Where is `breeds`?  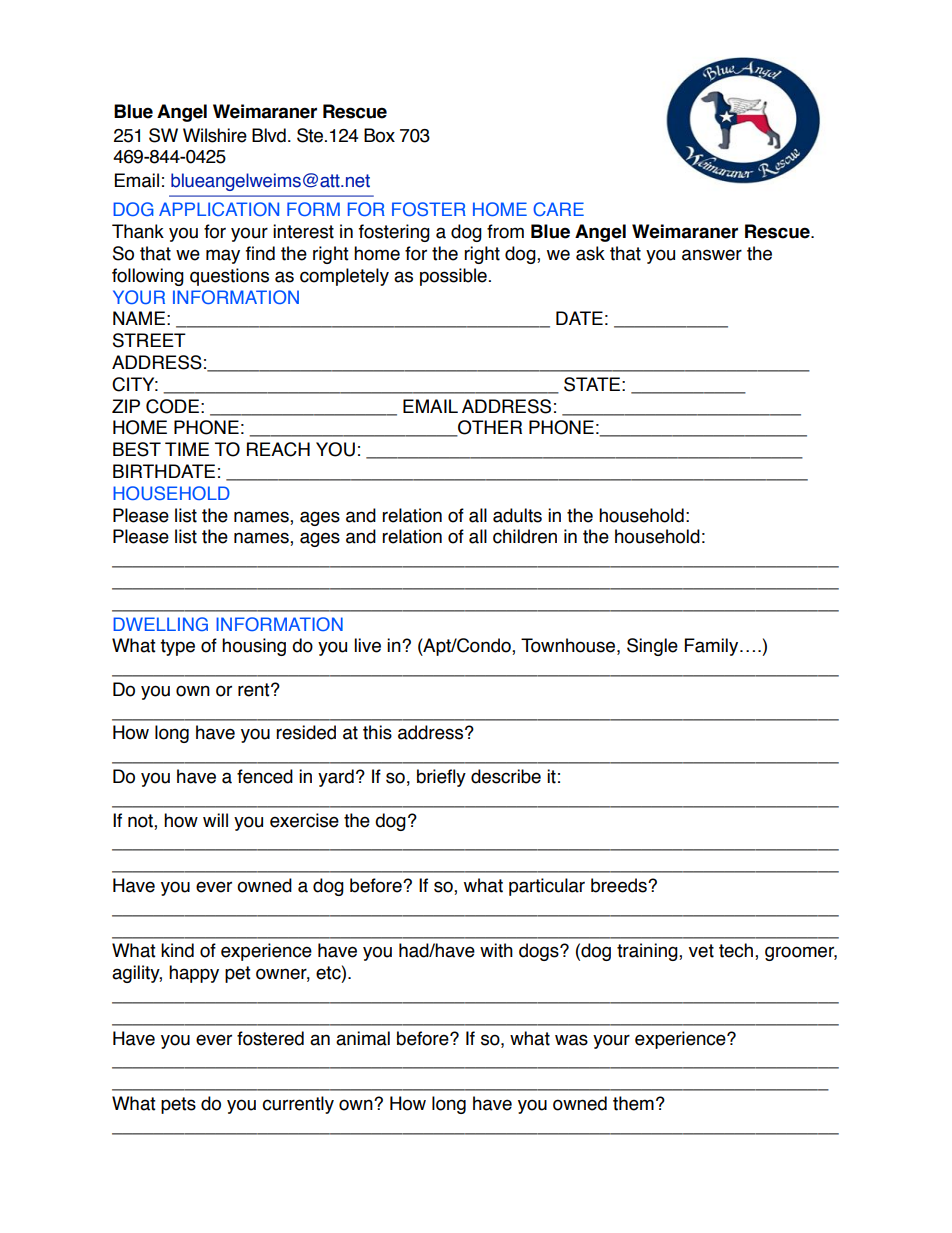
breeds is located at coordinates (620, 885).
